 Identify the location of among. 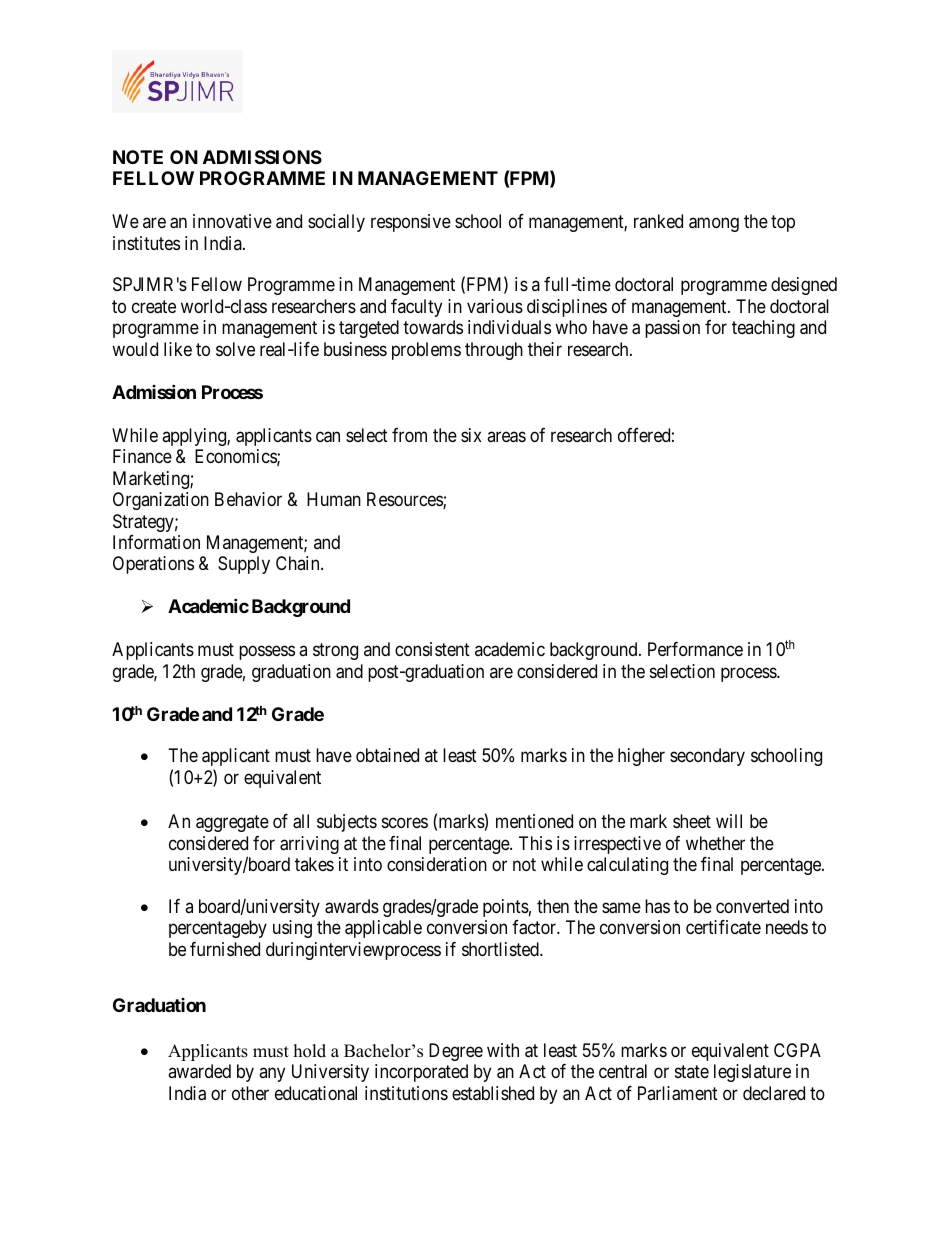
(714, 225).
